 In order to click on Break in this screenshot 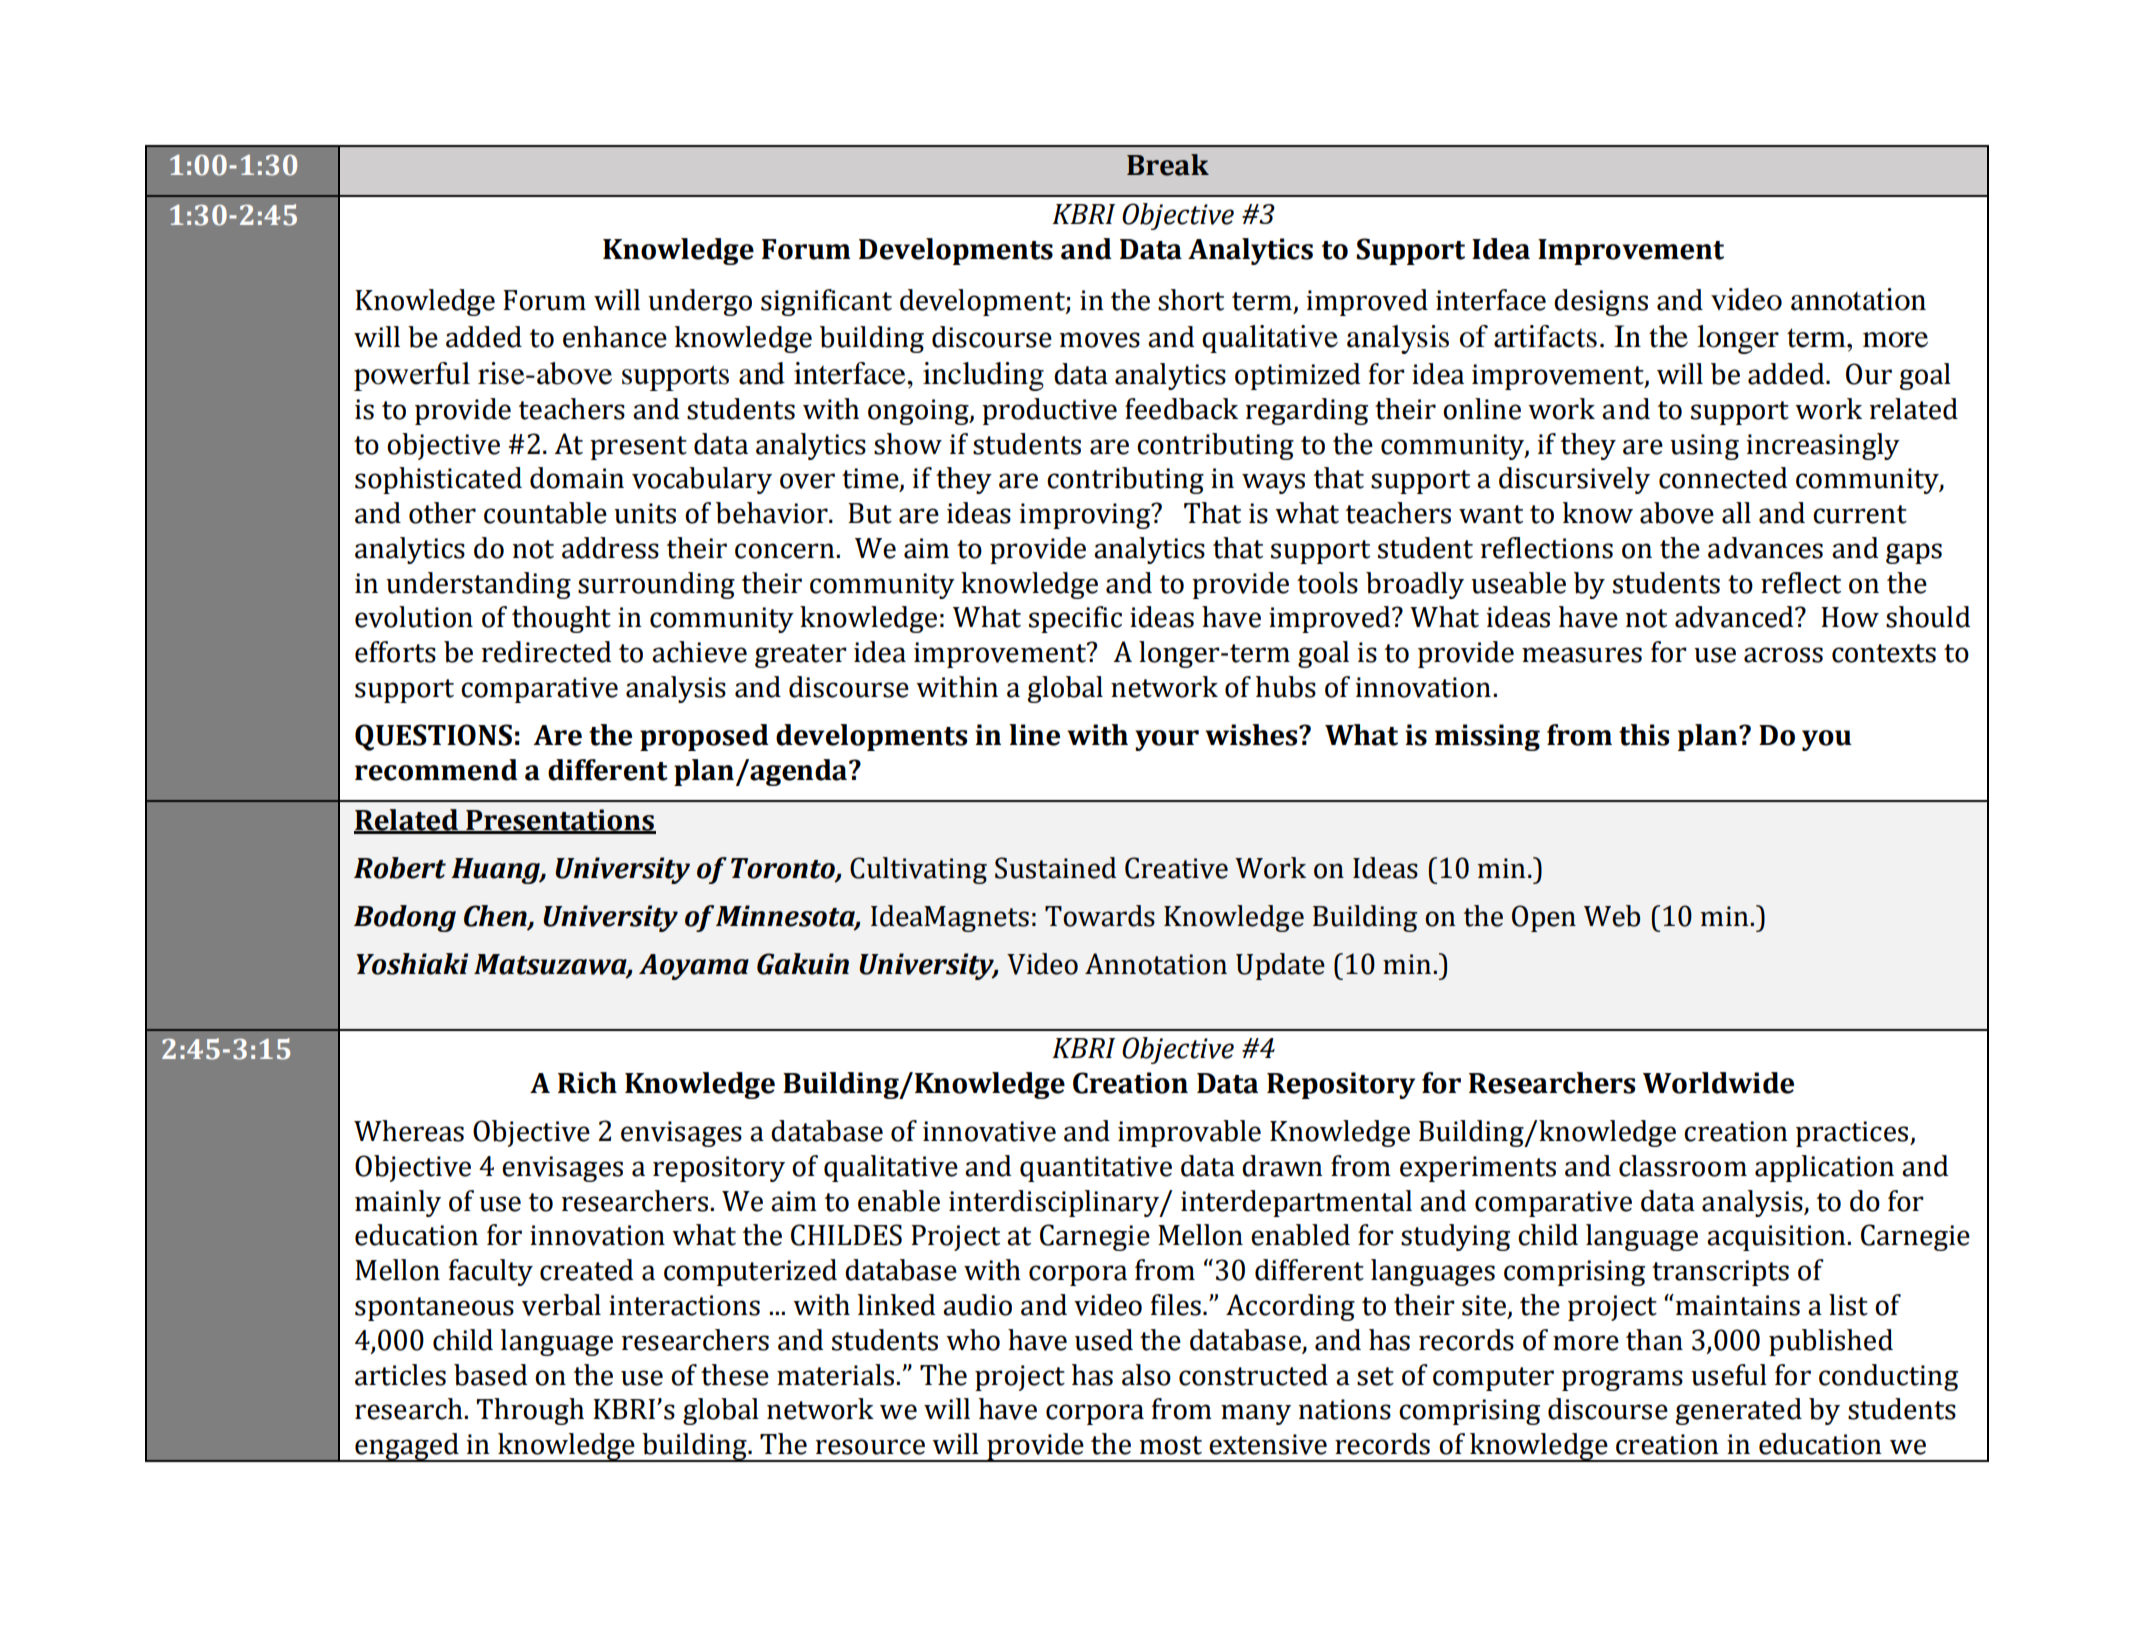, I will do `click(1168, 165)`.
